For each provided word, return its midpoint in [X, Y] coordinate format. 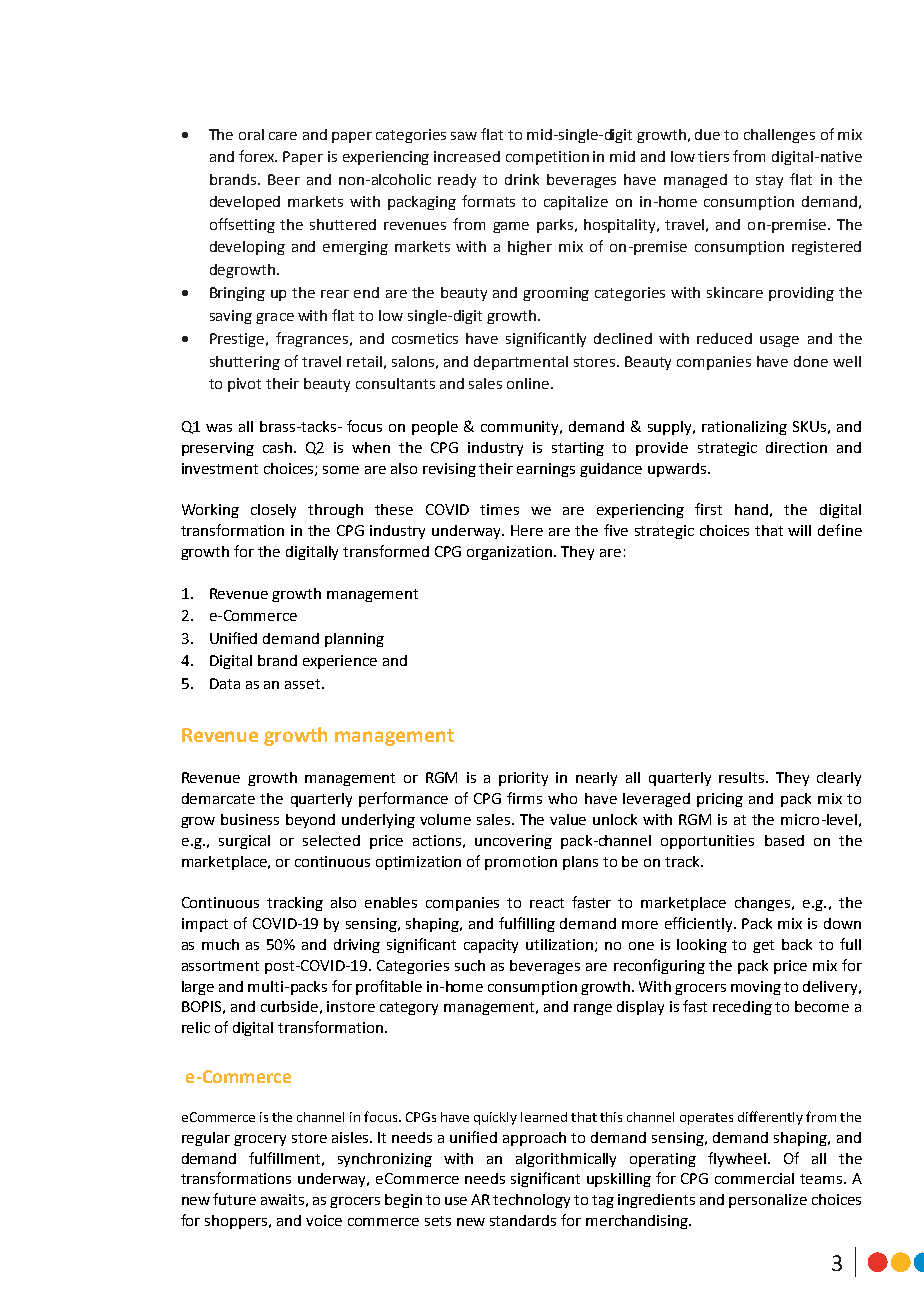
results [743, 777]
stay [769, 181]
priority [523, 779]
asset [304, 684]
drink [522, 179]
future [234, 1199]
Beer [284, 179]
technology [531, 1201]
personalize [768, 1201]
